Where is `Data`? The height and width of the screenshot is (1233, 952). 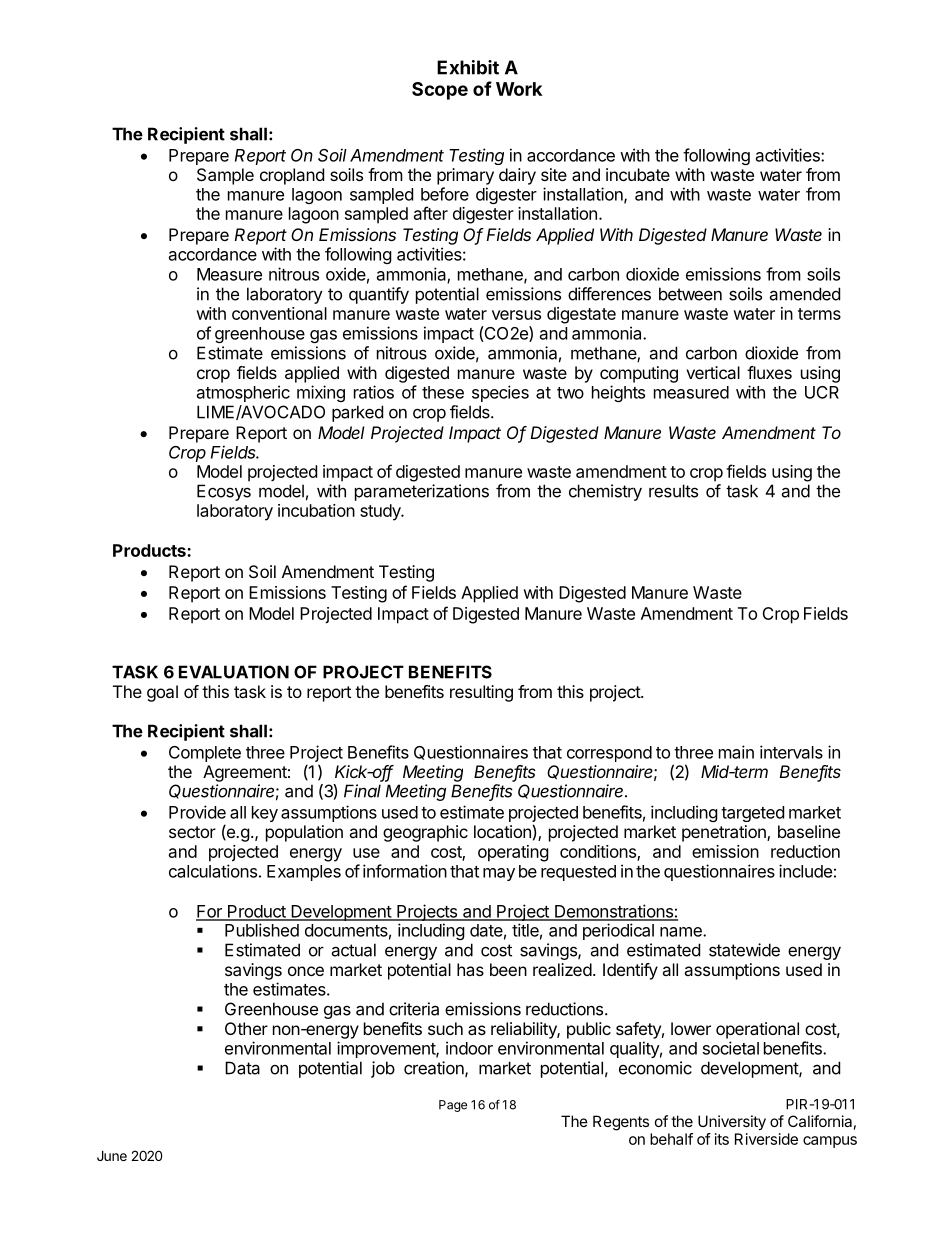 Data is located at coordinates (242, 1068).
